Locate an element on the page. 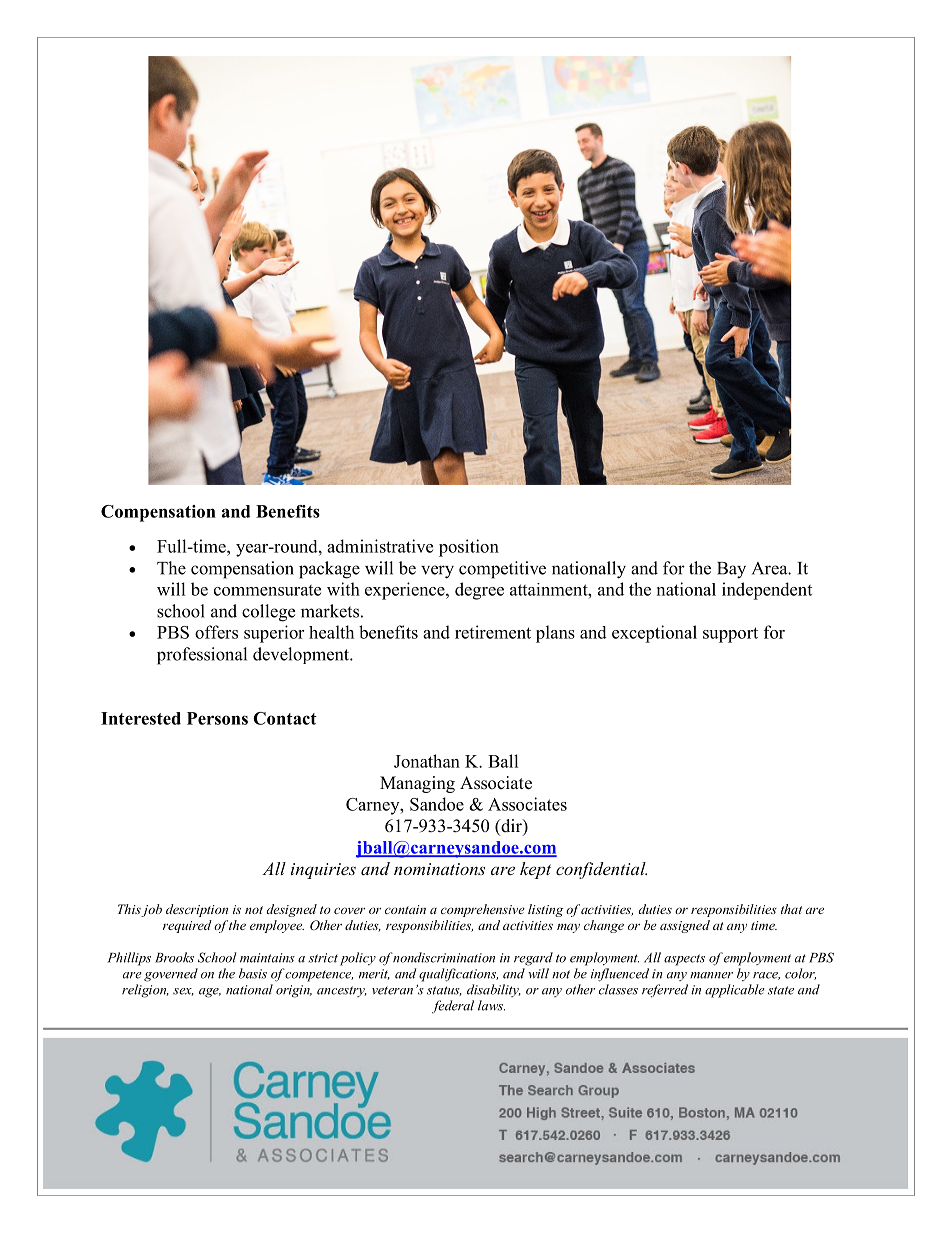  religion is located at coordinates (145, 991).
